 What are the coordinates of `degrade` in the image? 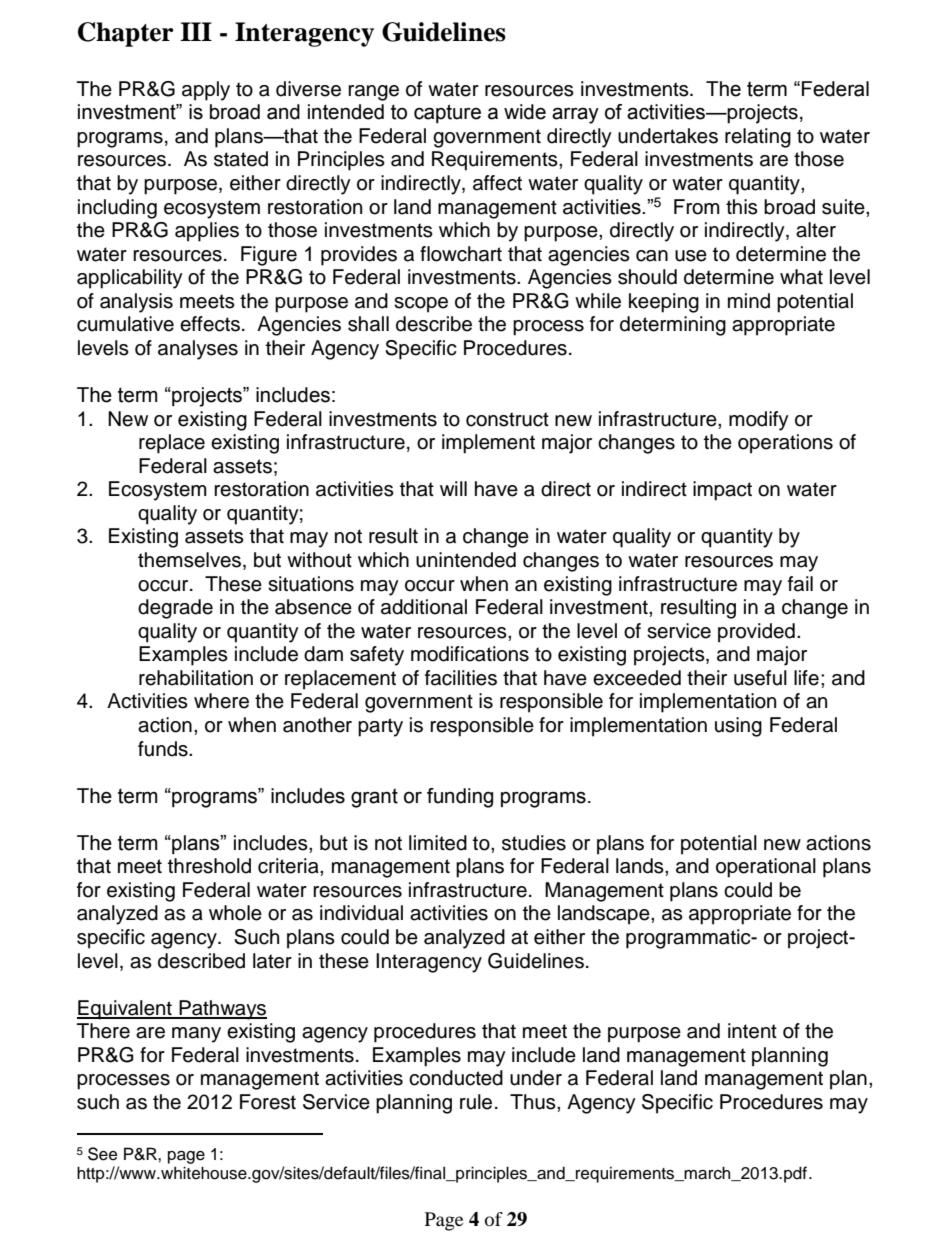 It's located at (175, 609).
